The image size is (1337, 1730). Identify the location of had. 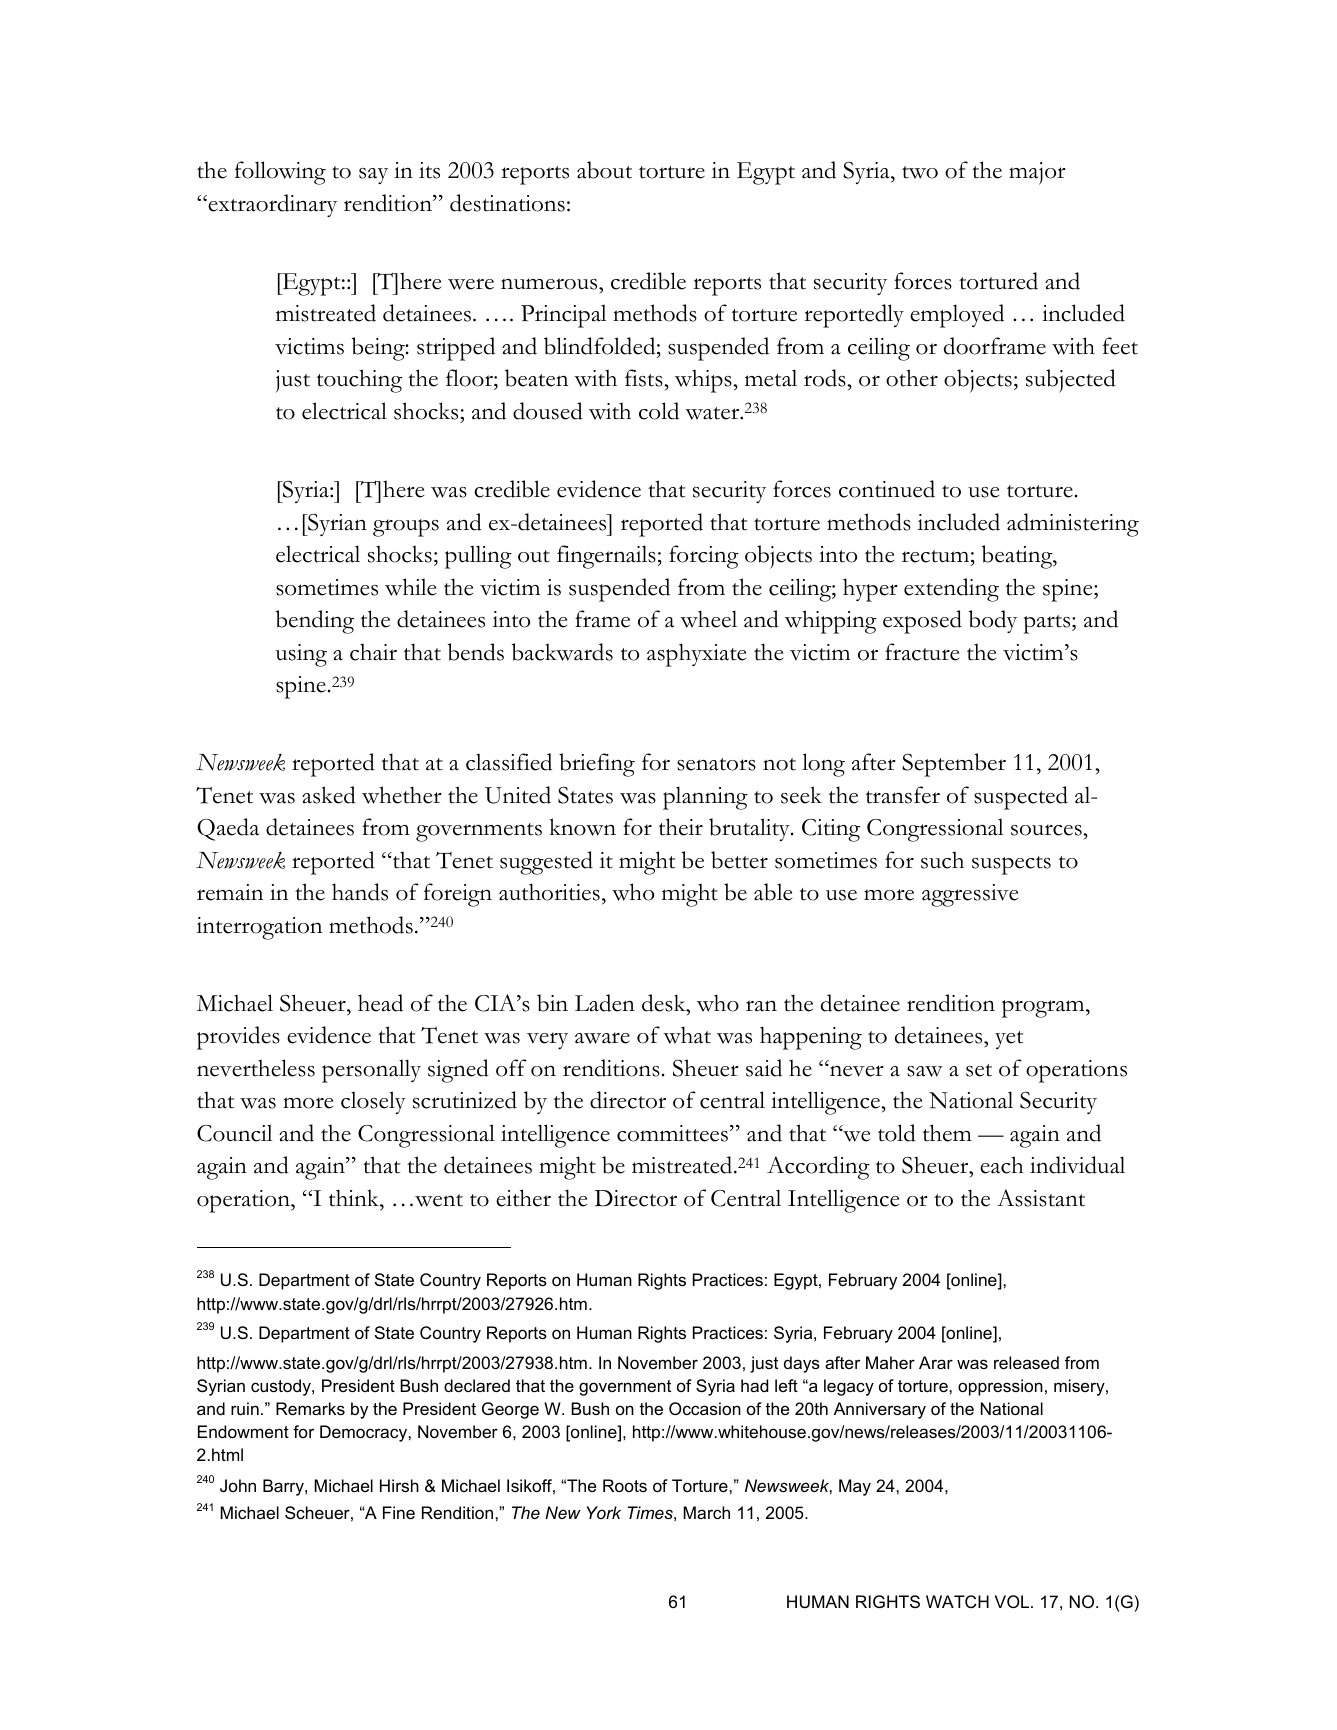
(754, 1385).
